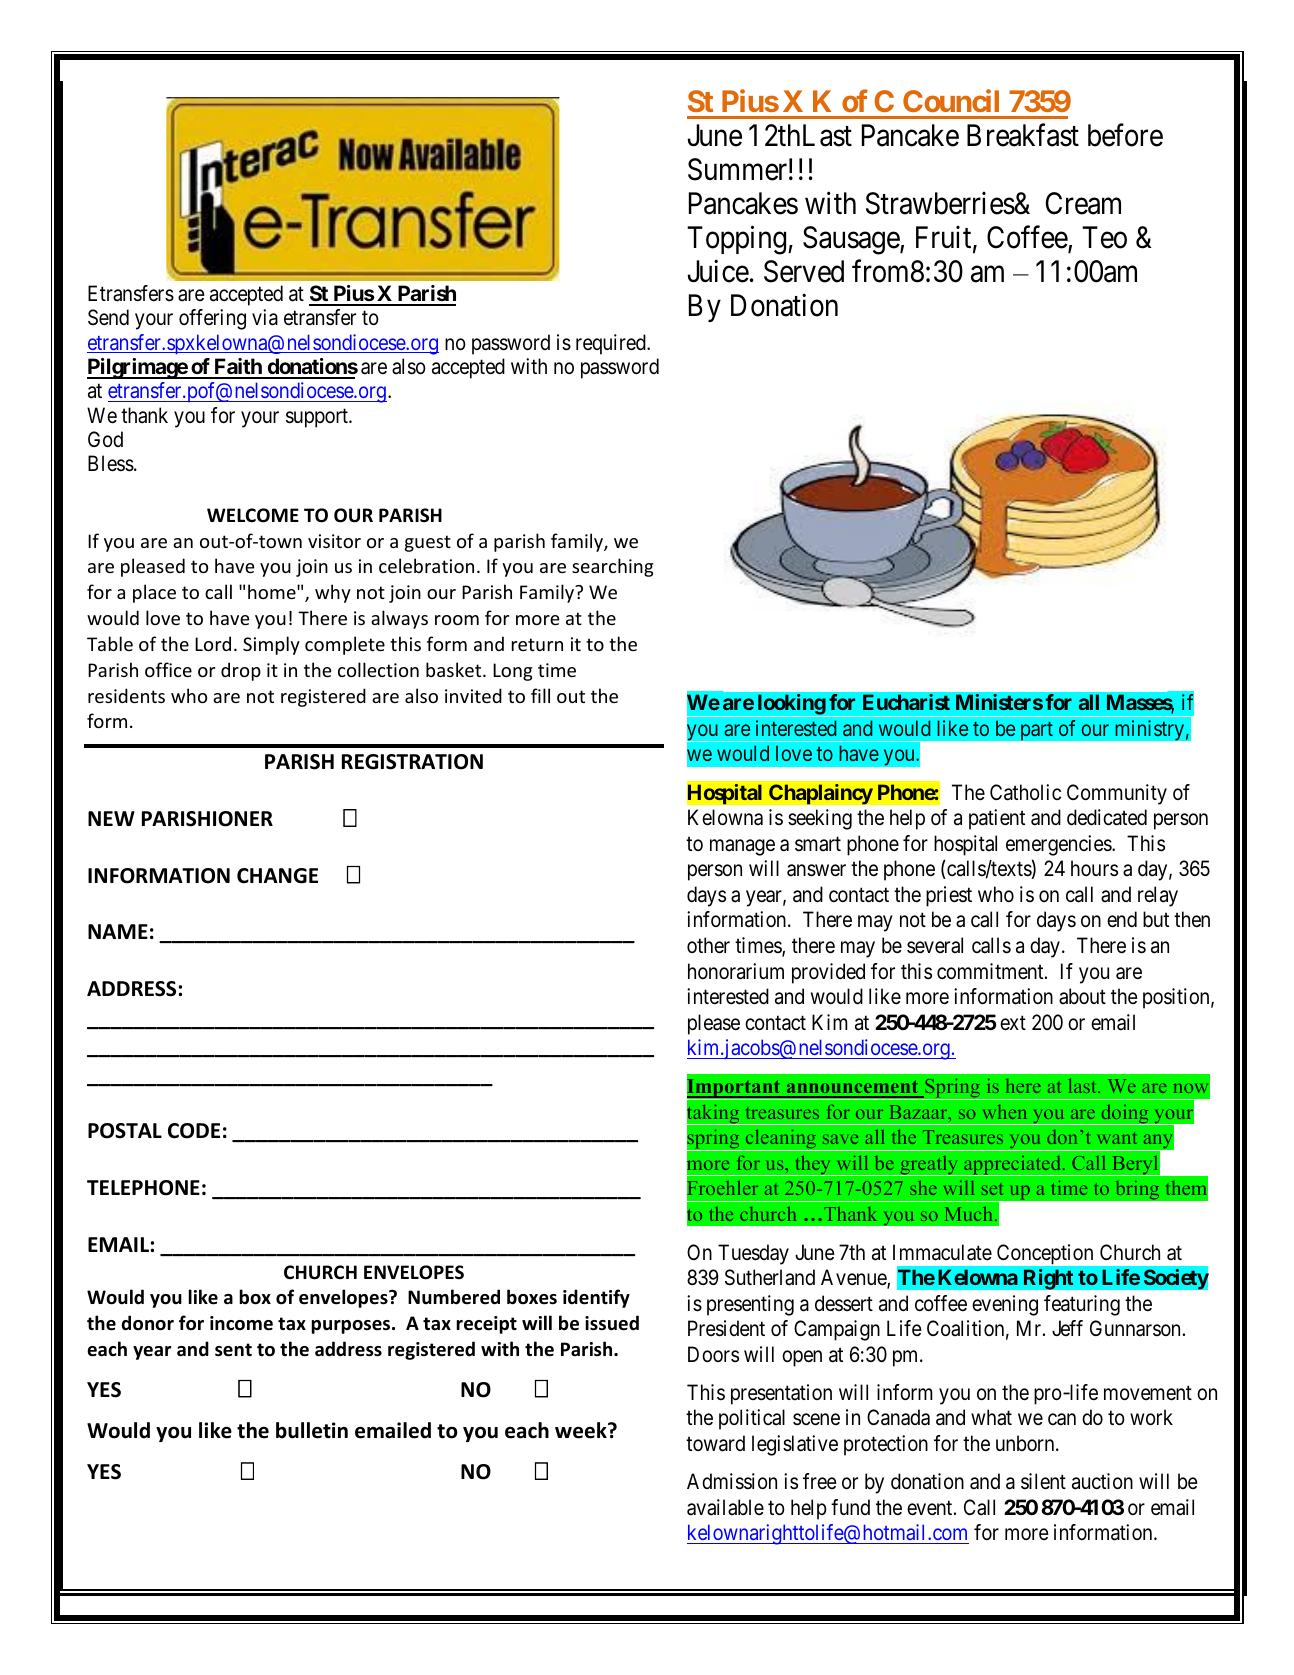 Image resolution: width=1294 pixels, height=1675 pixels. Describe the element at coordinates (1037, 731) in the screenshot. I see `part` at that location.
